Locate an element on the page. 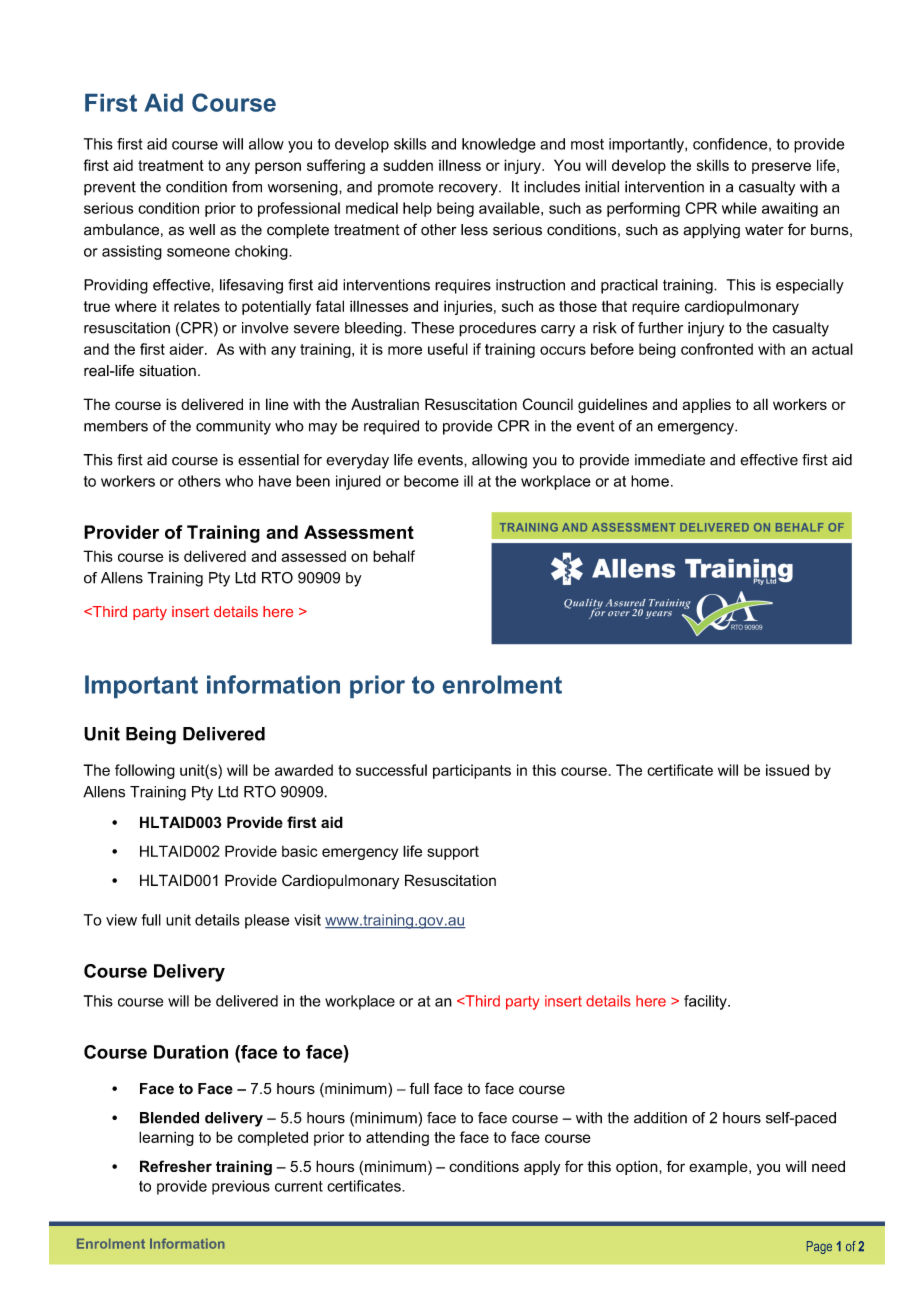 The width and height of the image is (924, 1307). from is located at coordinates (247, 187).
